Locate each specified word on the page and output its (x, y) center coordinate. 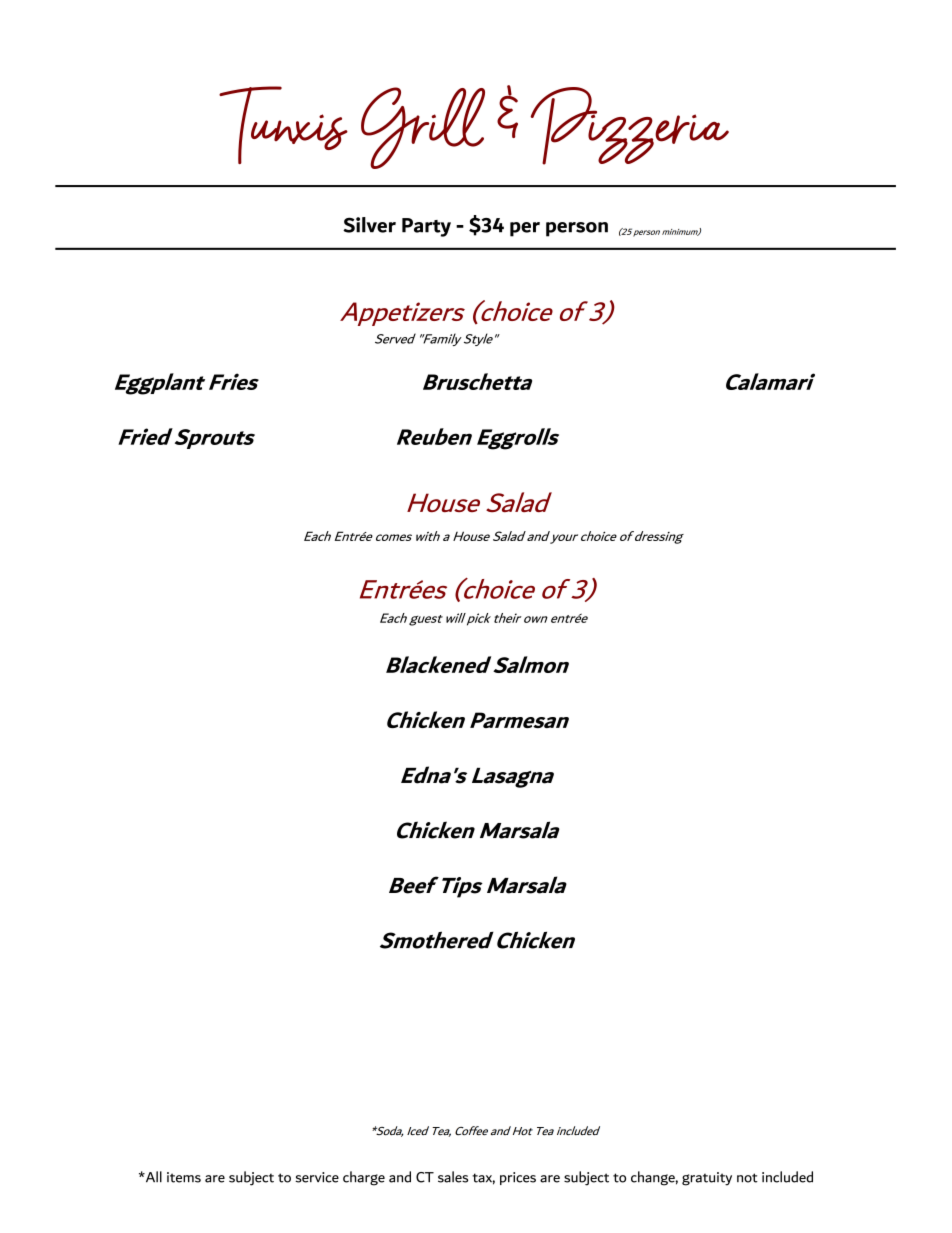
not (747, 1178)
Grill (423, 128)
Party (426, 227)
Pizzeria (629, 126)
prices (518, 1178)
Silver (369, 225)
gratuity (707, 1179)
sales (453, 1177)
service (317, 1177)
